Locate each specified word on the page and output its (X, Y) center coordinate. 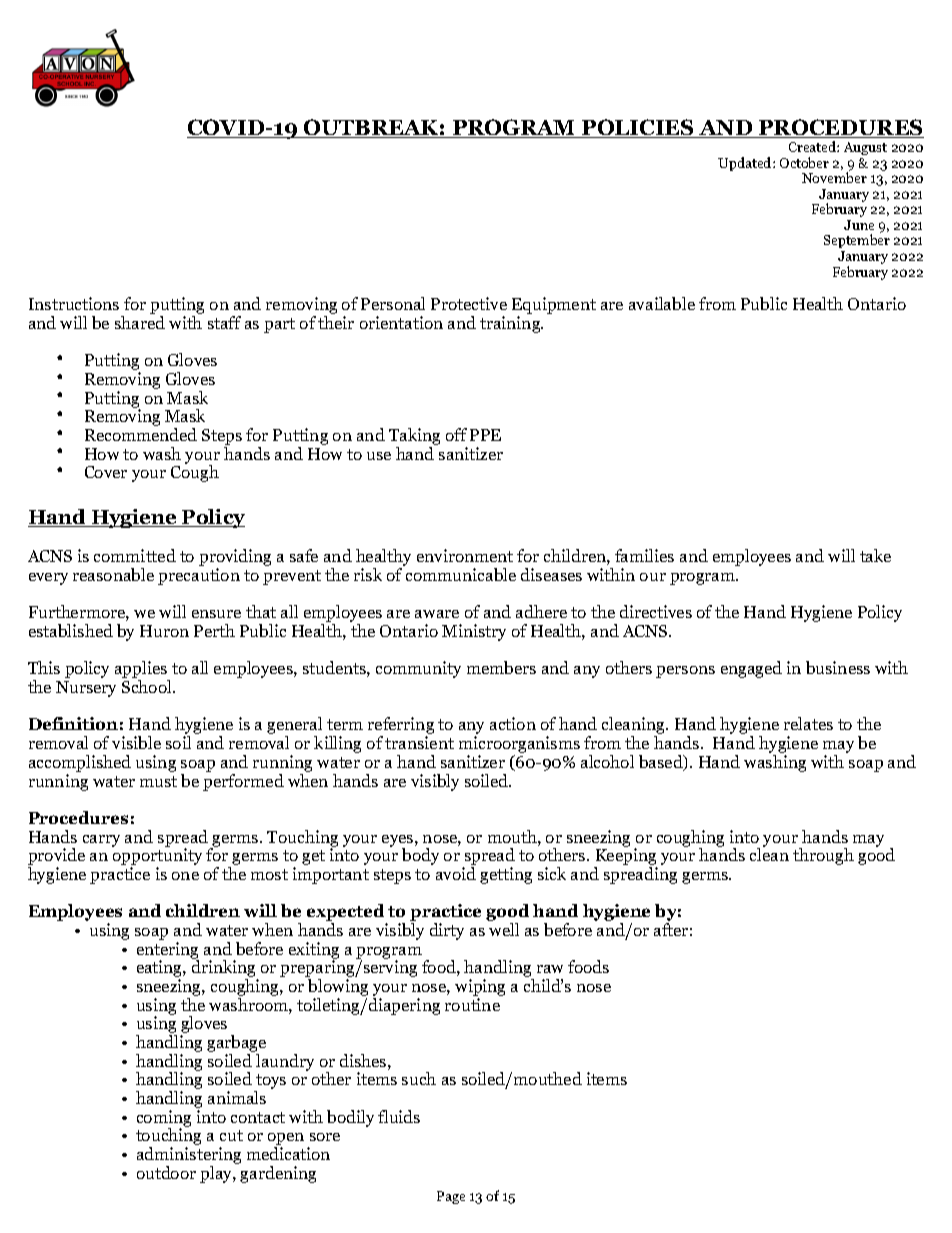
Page (451, 1197)
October (804, 162)
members (501, 667)
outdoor (166, 1172)
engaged (751, 669)
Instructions (74, 303)
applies (142, 671)
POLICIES (638, 128)
